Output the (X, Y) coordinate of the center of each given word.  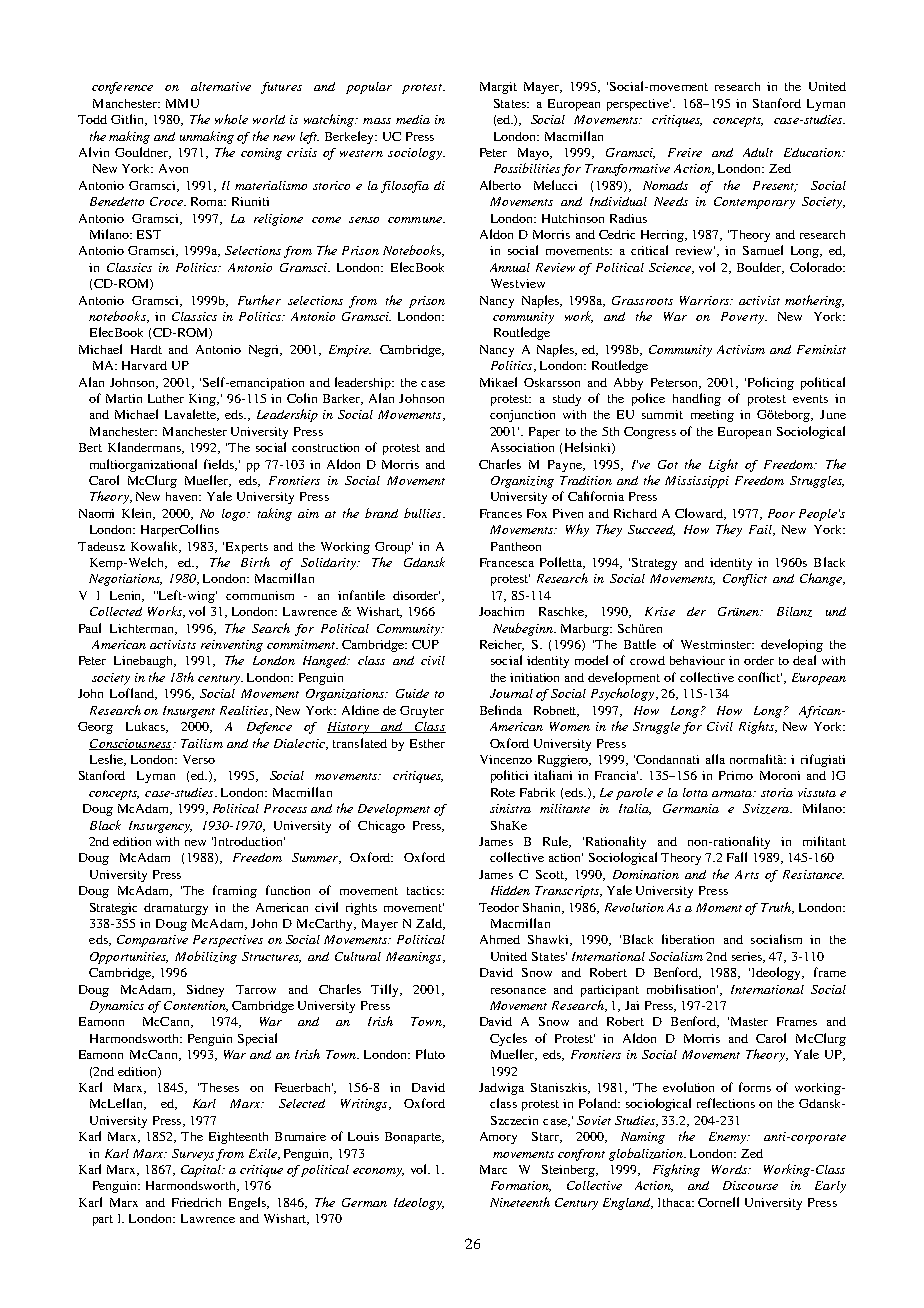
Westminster (717, 644)
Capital (202, 1171)
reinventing (232, 646)
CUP (425, 644)
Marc (493, 1169)
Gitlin (129, 120)
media (413, 119)
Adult (758, 152)
